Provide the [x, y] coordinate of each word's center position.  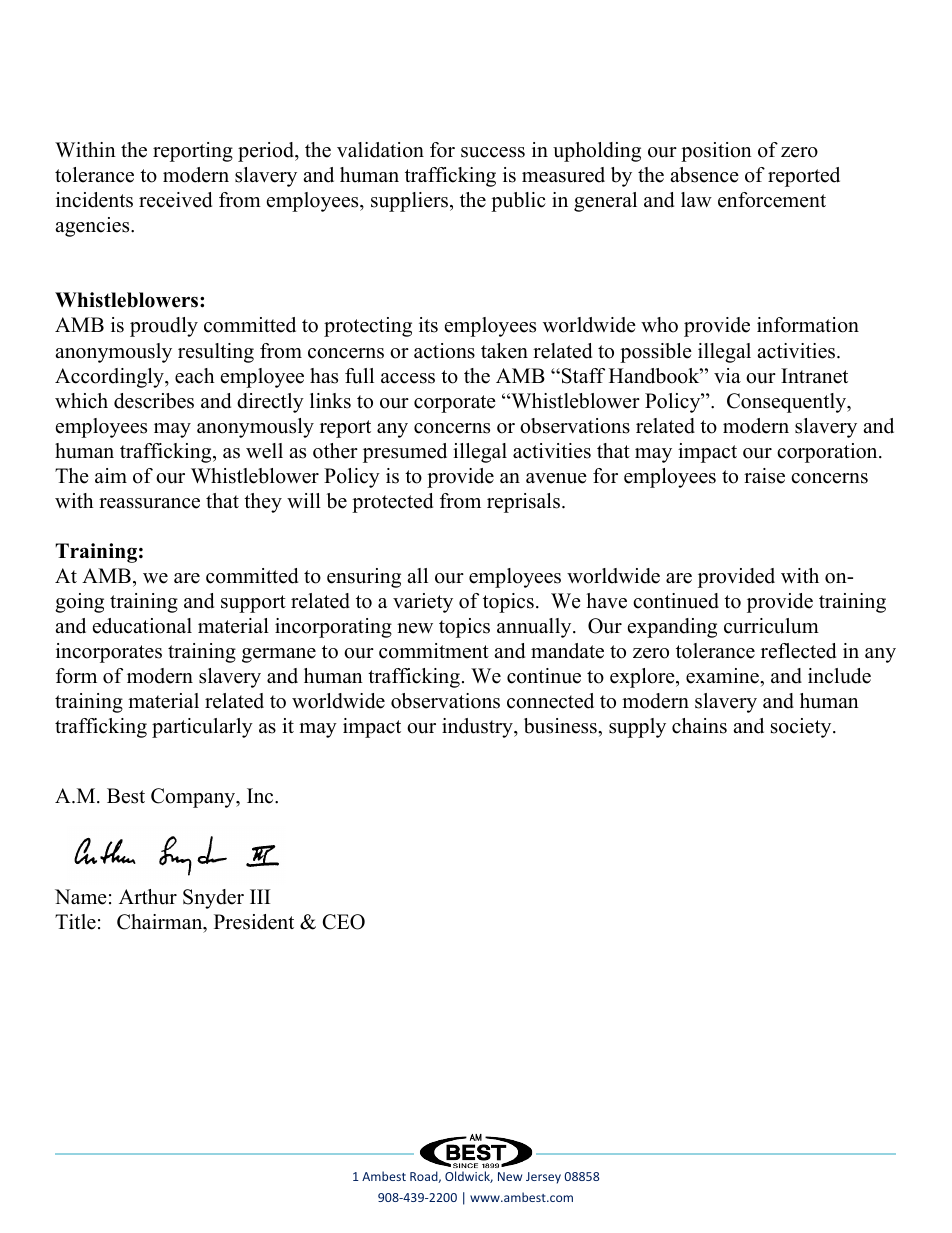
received [175, 200]
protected [392, 503]
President [254, 922]
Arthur [148, 897]
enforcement [772, 200]
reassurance [149, 503]
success [493, 152]
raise [764, 476]
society [802, 728]
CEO [344, 922]
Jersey [543, 1178]
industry [478, 728]
